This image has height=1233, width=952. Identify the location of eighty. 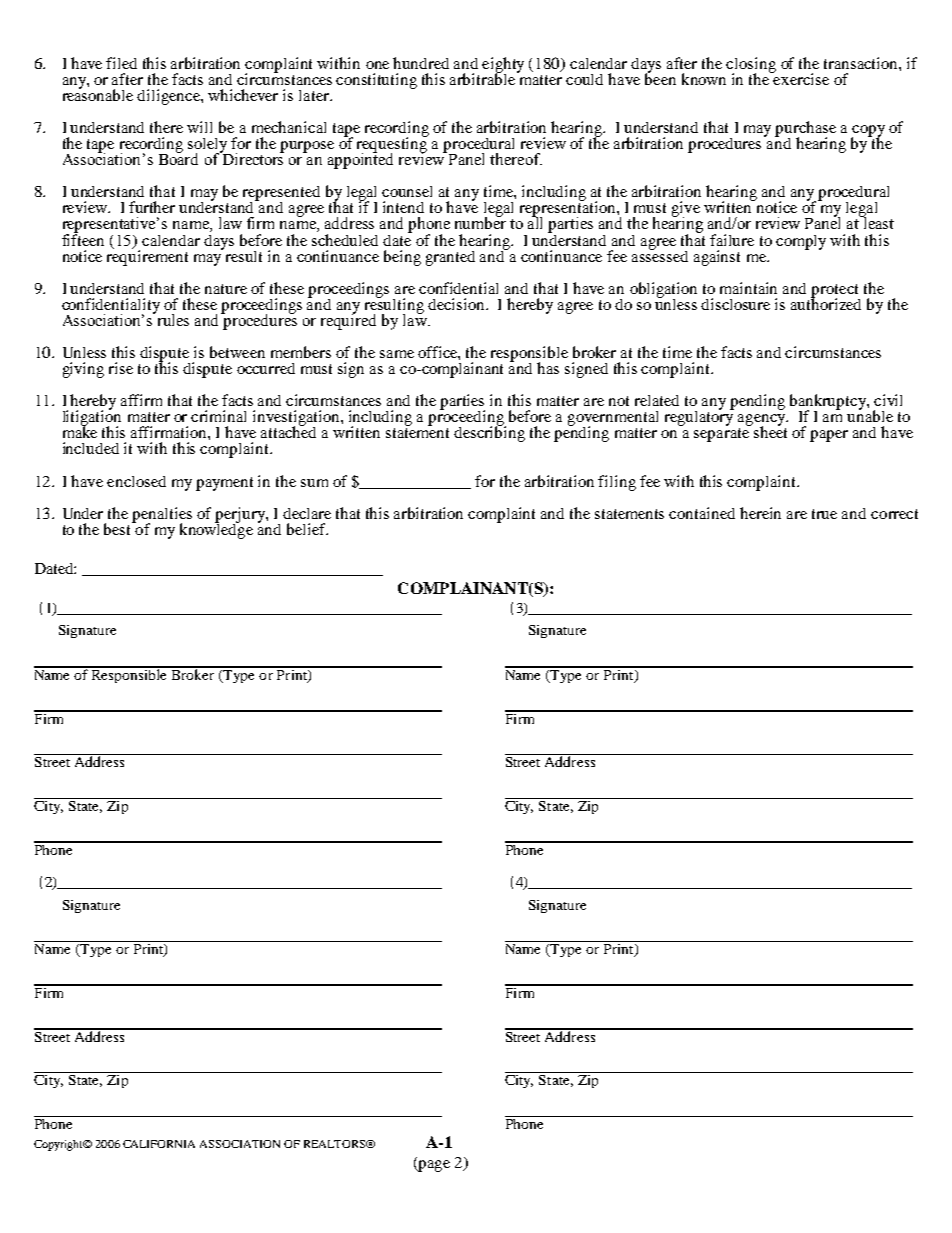
(503, 66).
